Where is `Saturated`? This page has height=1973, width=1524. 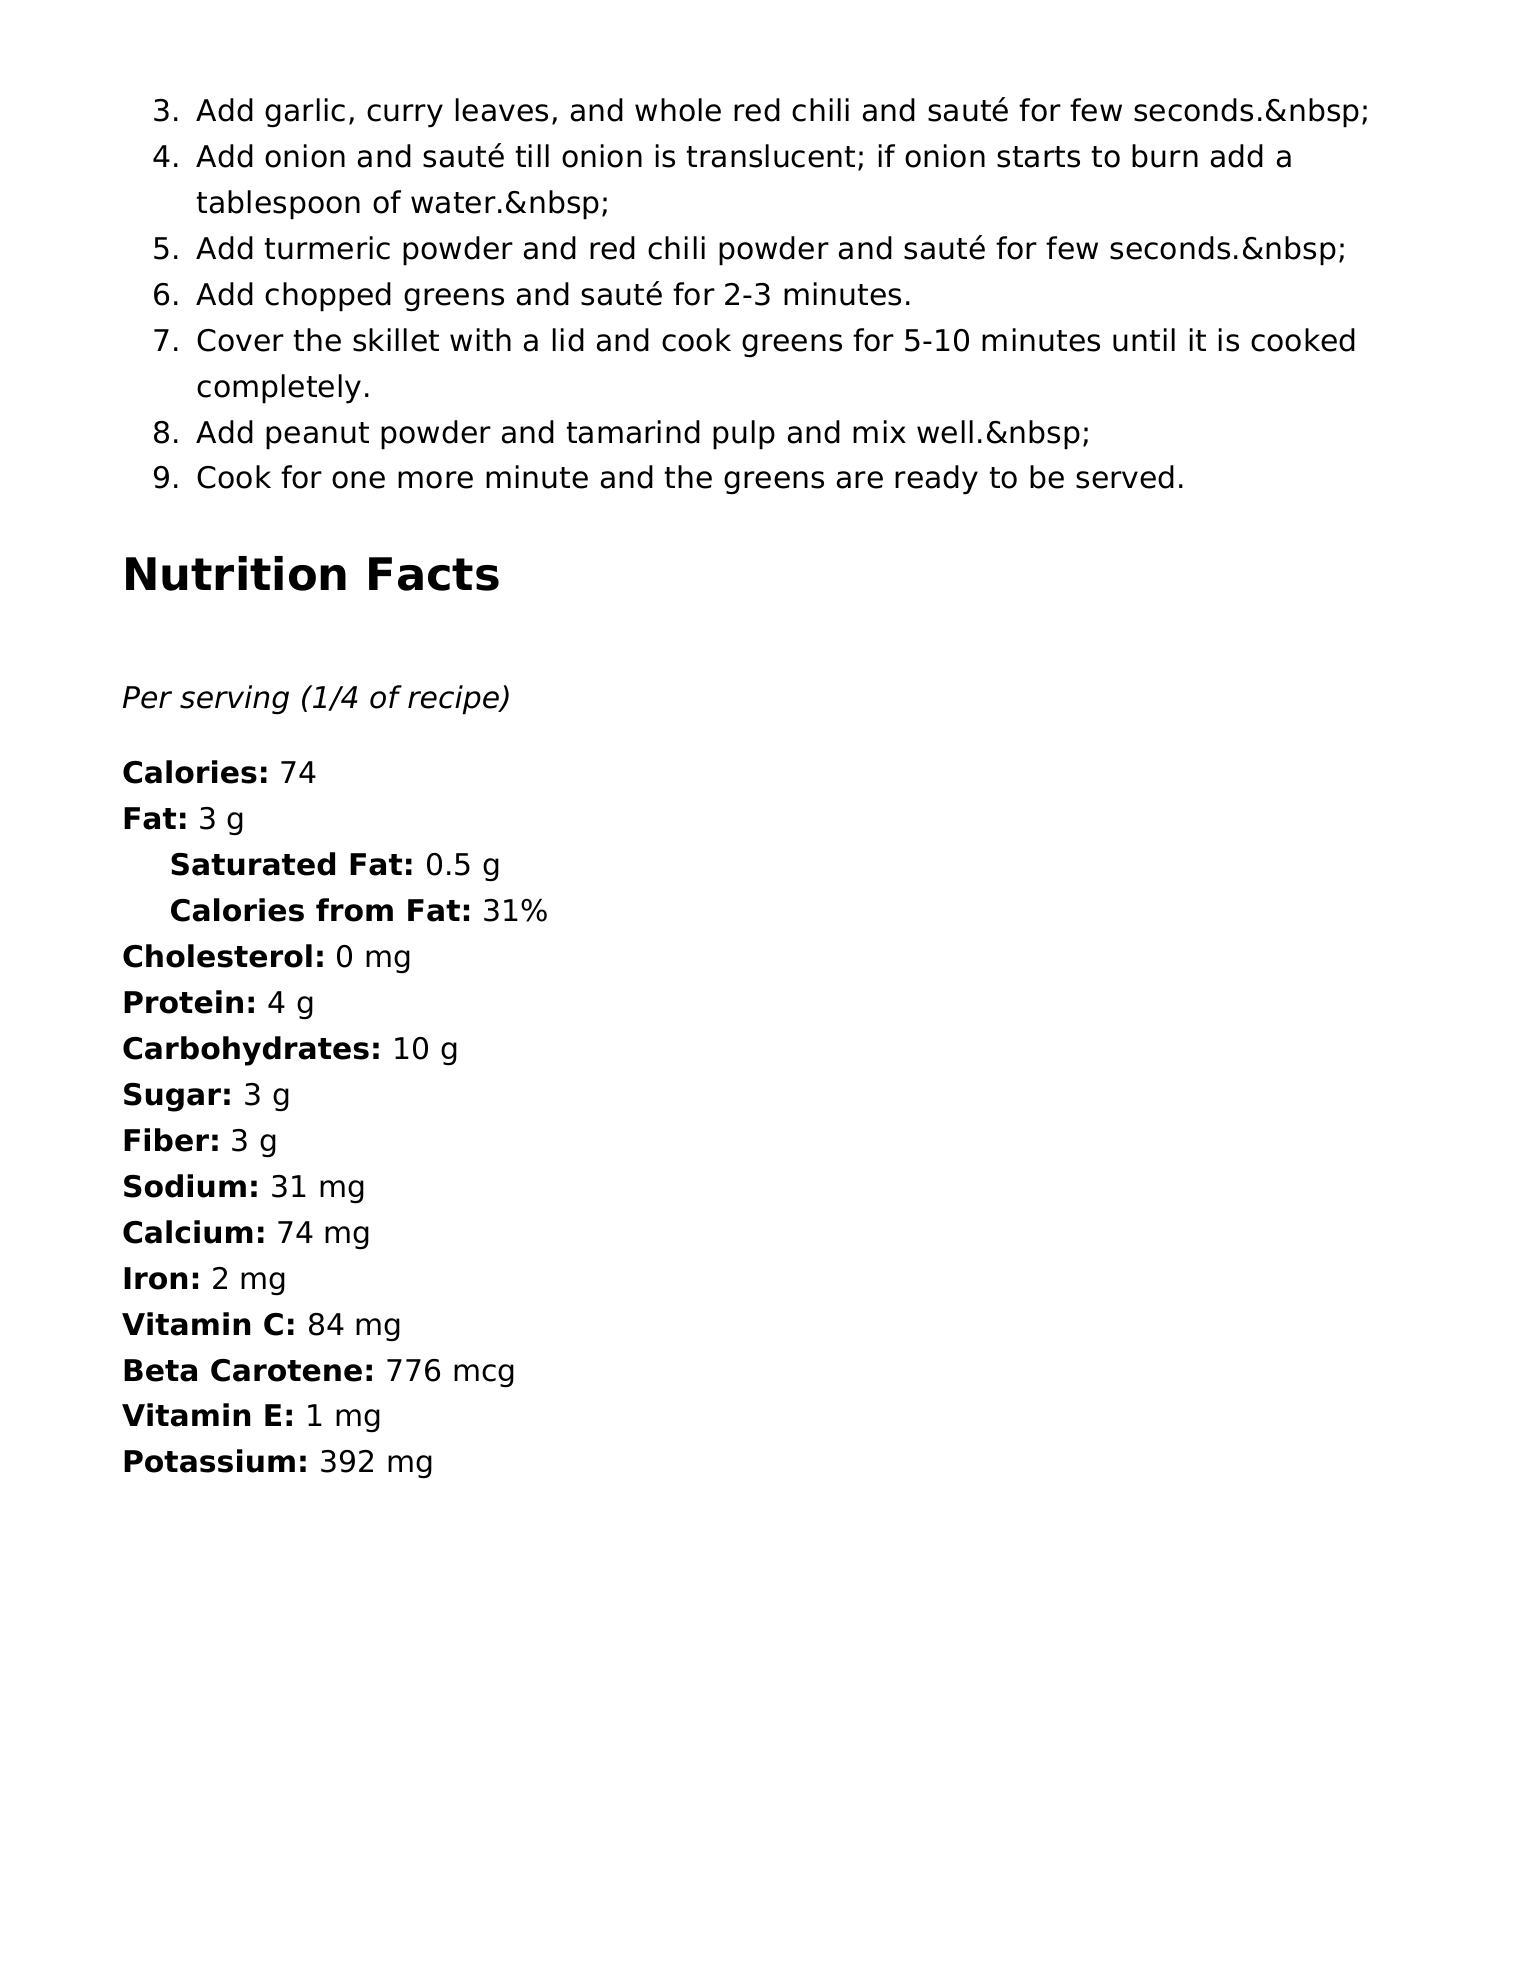 Saturated is located at coordinates (253, 864).
